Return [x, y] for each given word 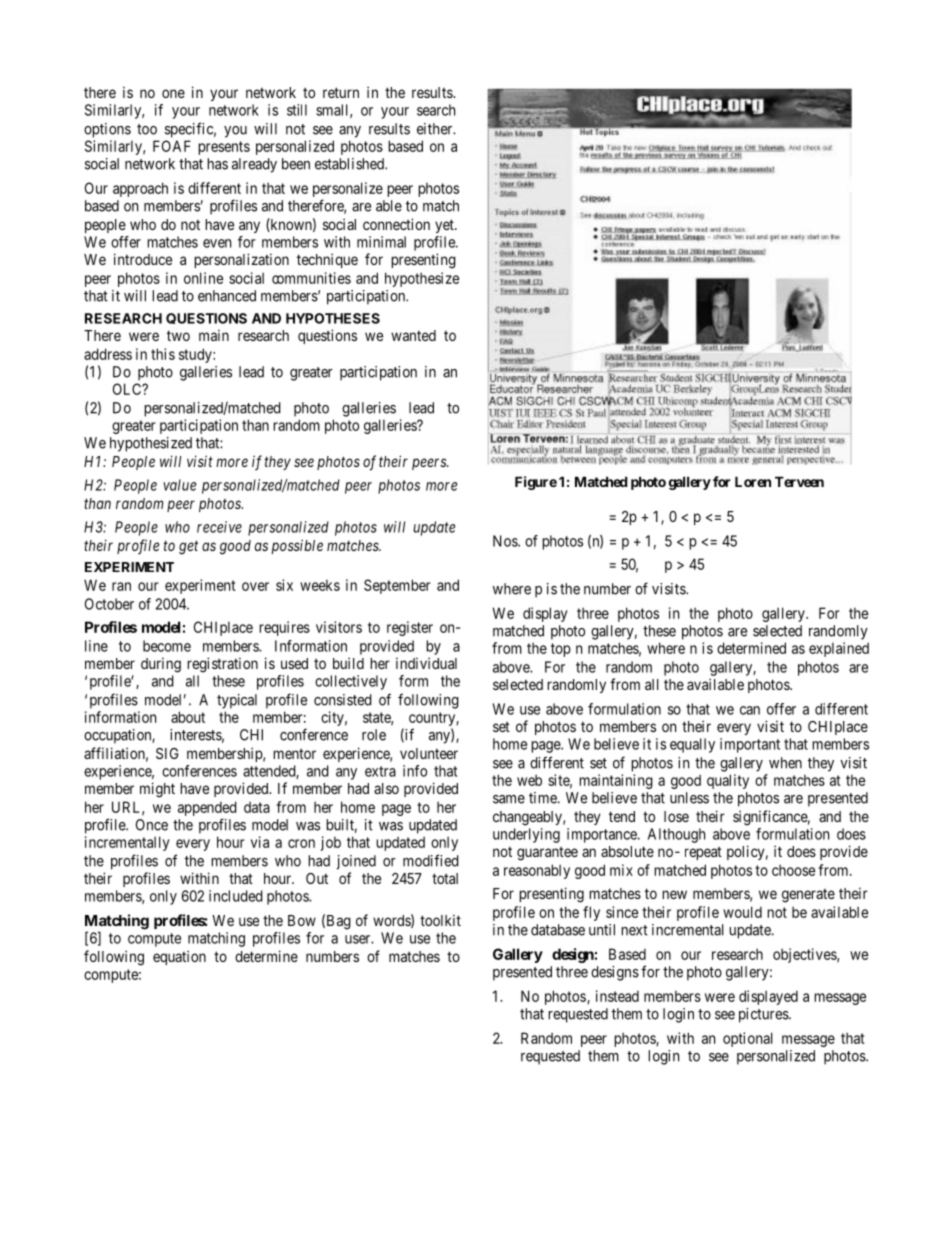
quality [728, 781]
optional [748, 1039]
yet [445, 226]
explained [839, 649]
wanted [413, 335]
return [341, 92]
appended [207, 808]
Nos [506, 541]
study [196, 355]
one [173, 93]
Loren [753, 481]
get [188, 547]
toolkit [440, 920]
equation [179, 957]
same [509, 799]
